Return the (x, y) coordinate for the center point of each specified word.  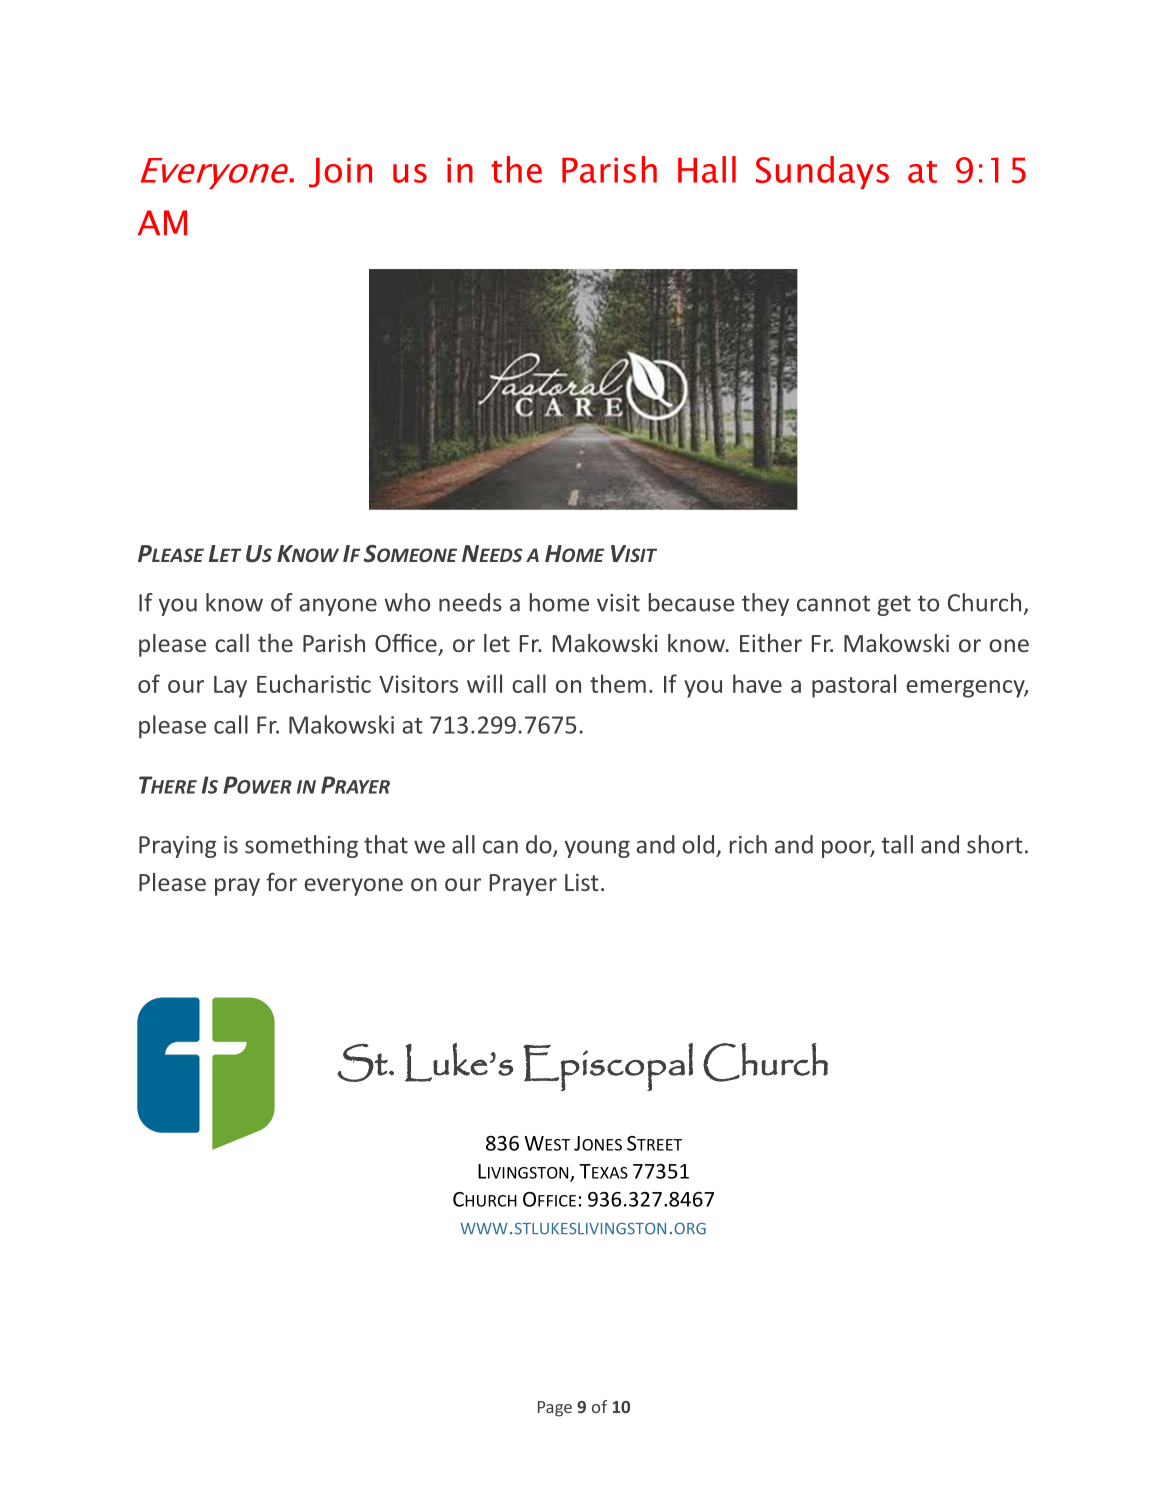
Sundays (822, 172)
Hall (707, 169)
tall (897, 844)
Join (340, 172)
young (597, 849)
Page (555, 1409)
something (301, 846)
